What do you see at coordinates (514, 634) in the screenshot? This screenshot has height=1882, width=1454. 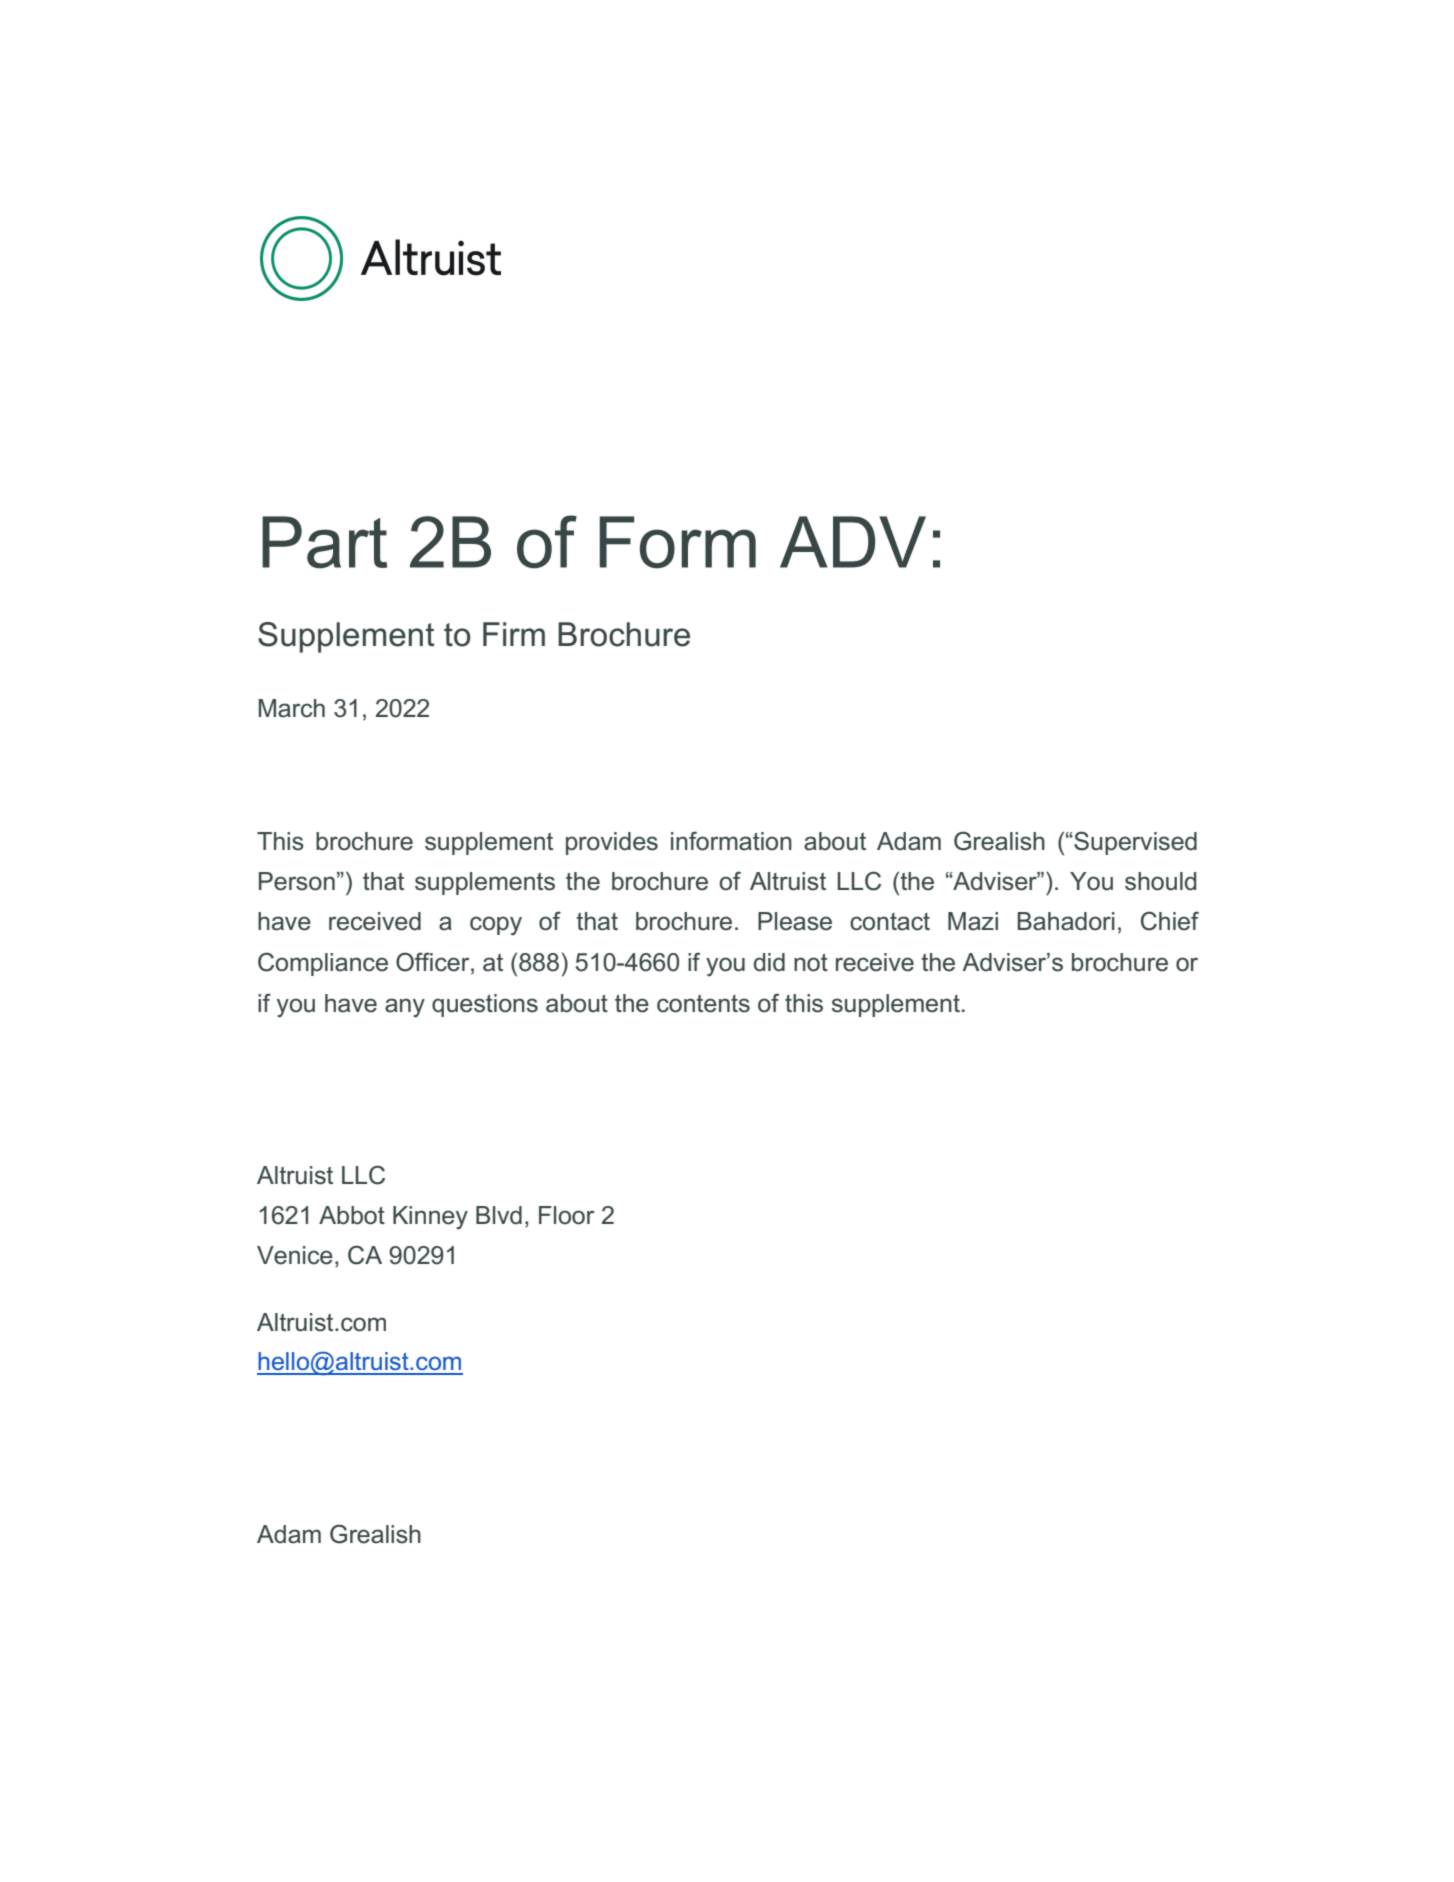 I see `Firm` at bounding box center [514, 634].
